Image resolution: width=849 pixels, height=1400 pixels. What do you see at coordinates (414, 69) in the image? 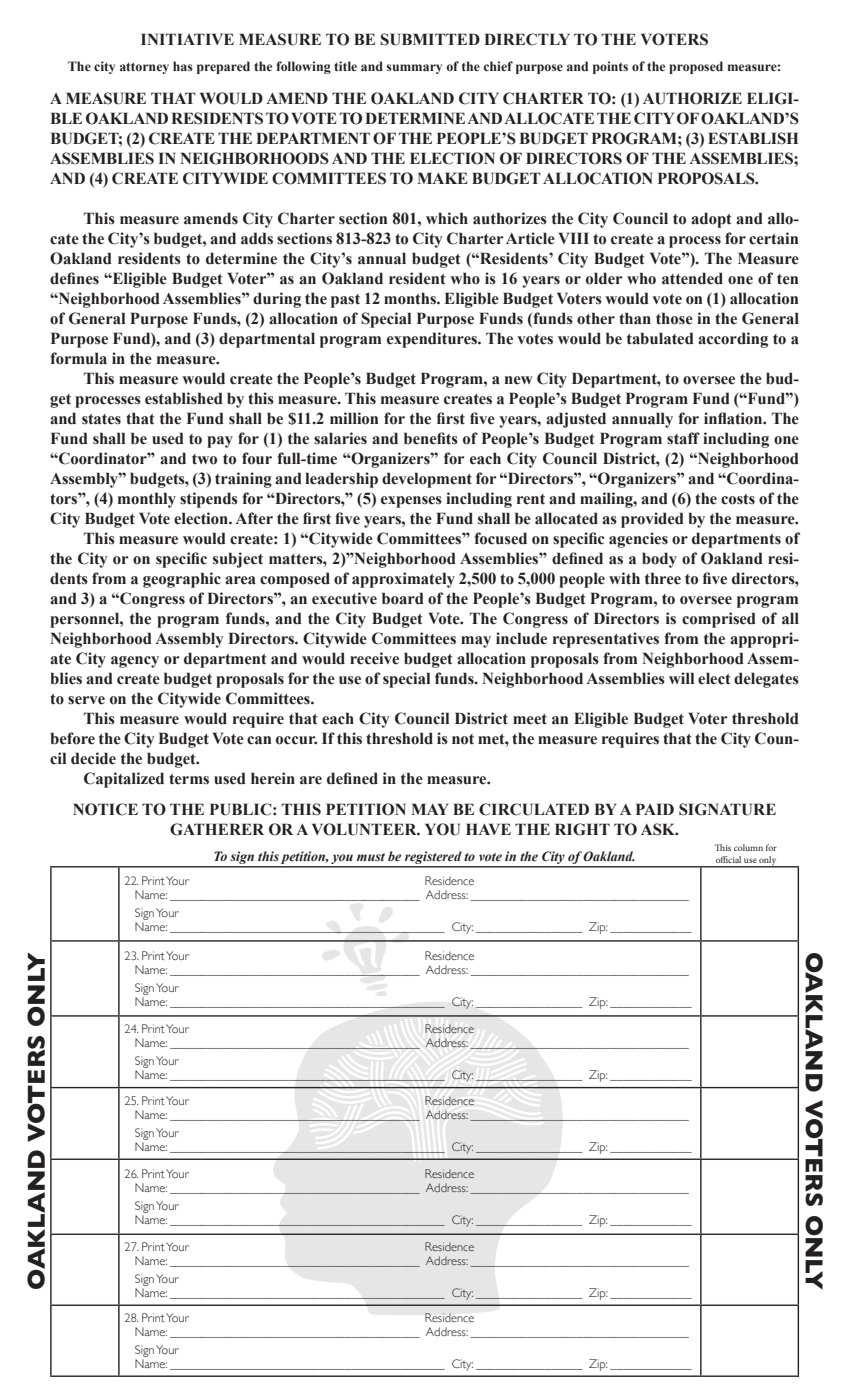
I see `summary` at bounding box center [414, 69].
